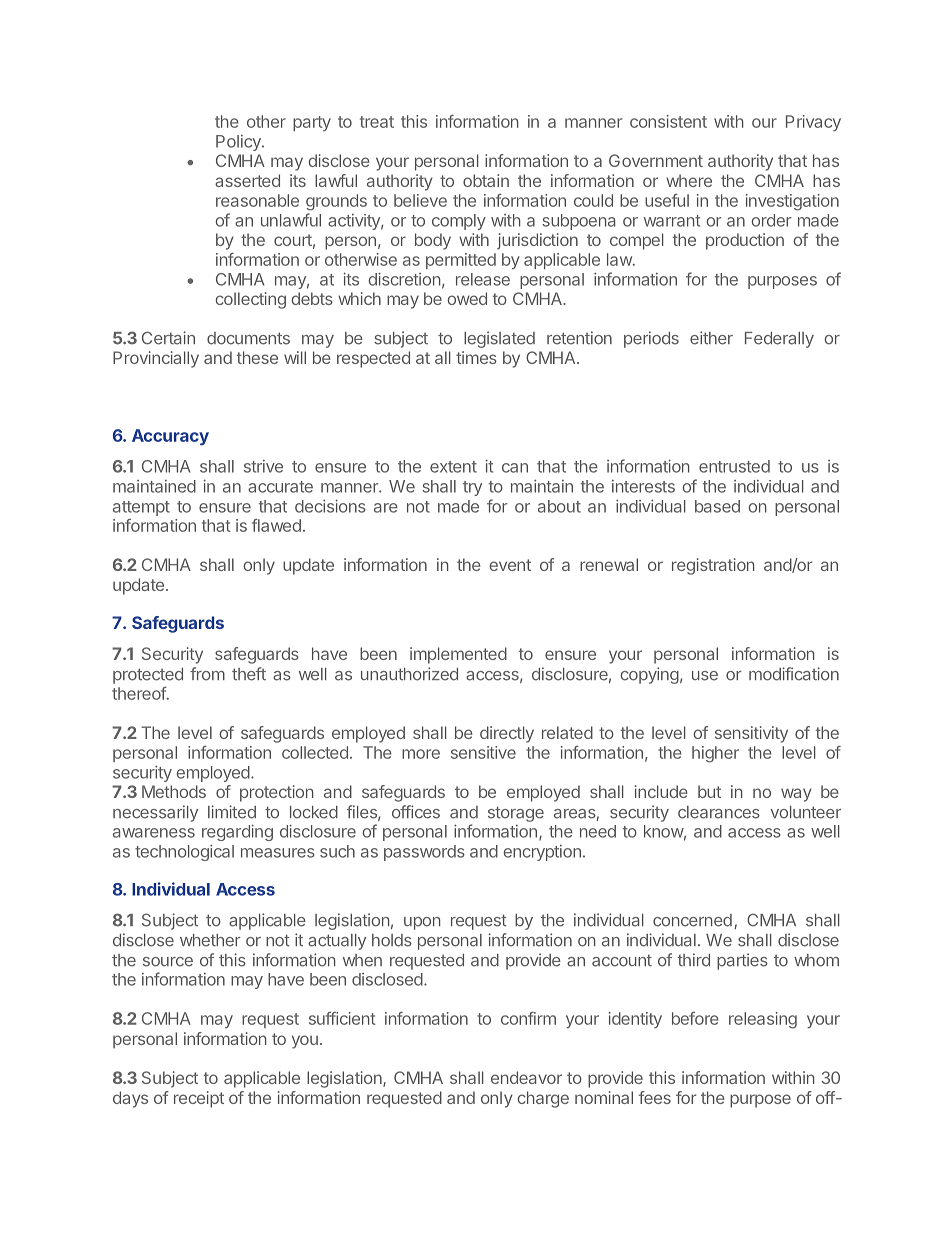 The height and width of the image is (1233, 952). I want to click on where, so click(689, 180).
